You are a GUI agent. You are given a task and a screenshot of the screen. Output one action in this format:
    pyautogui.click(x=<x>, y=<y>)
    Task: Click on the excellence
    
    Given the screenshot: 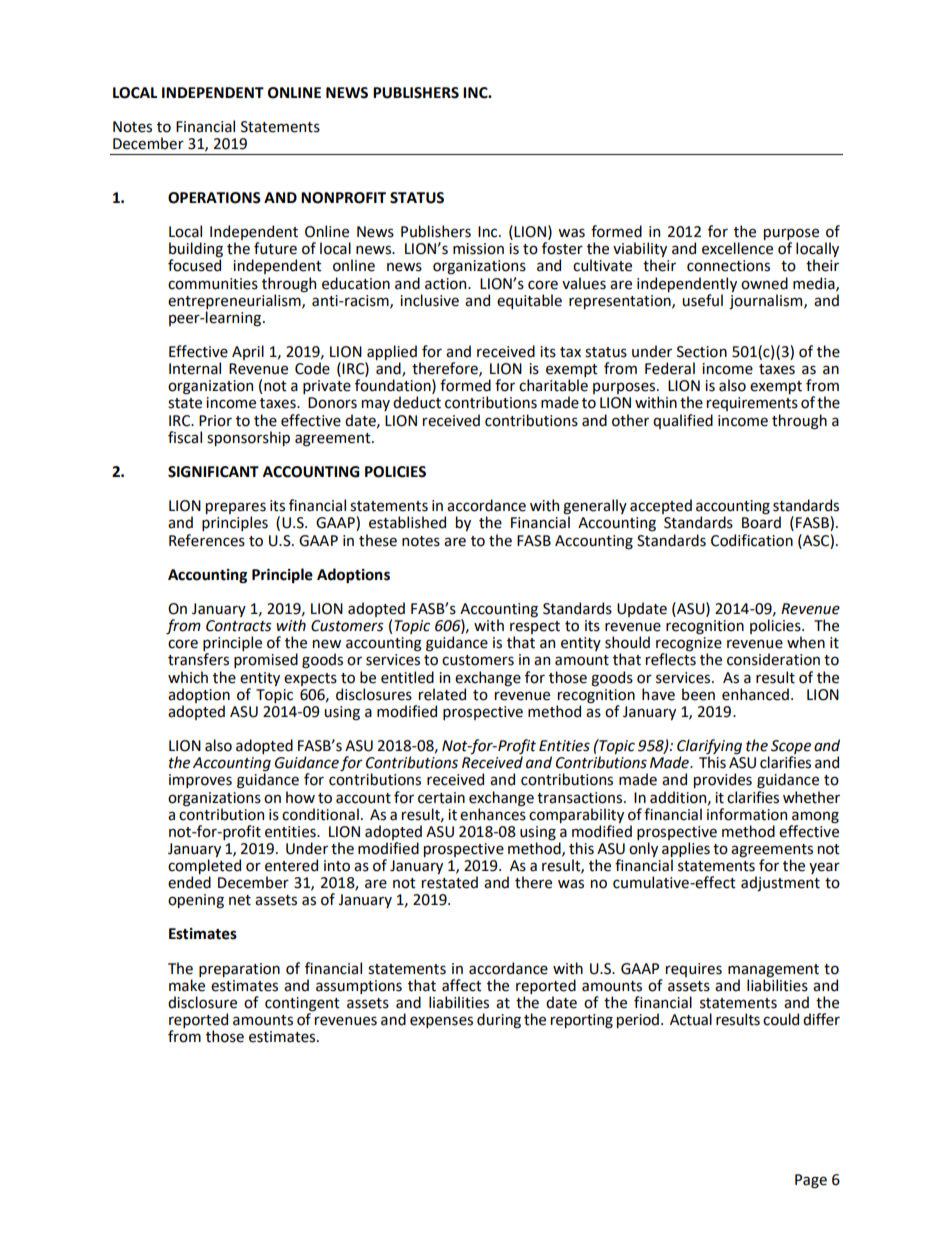 What is the action you would take?
    pyautogui.click(x=737, y=248)
